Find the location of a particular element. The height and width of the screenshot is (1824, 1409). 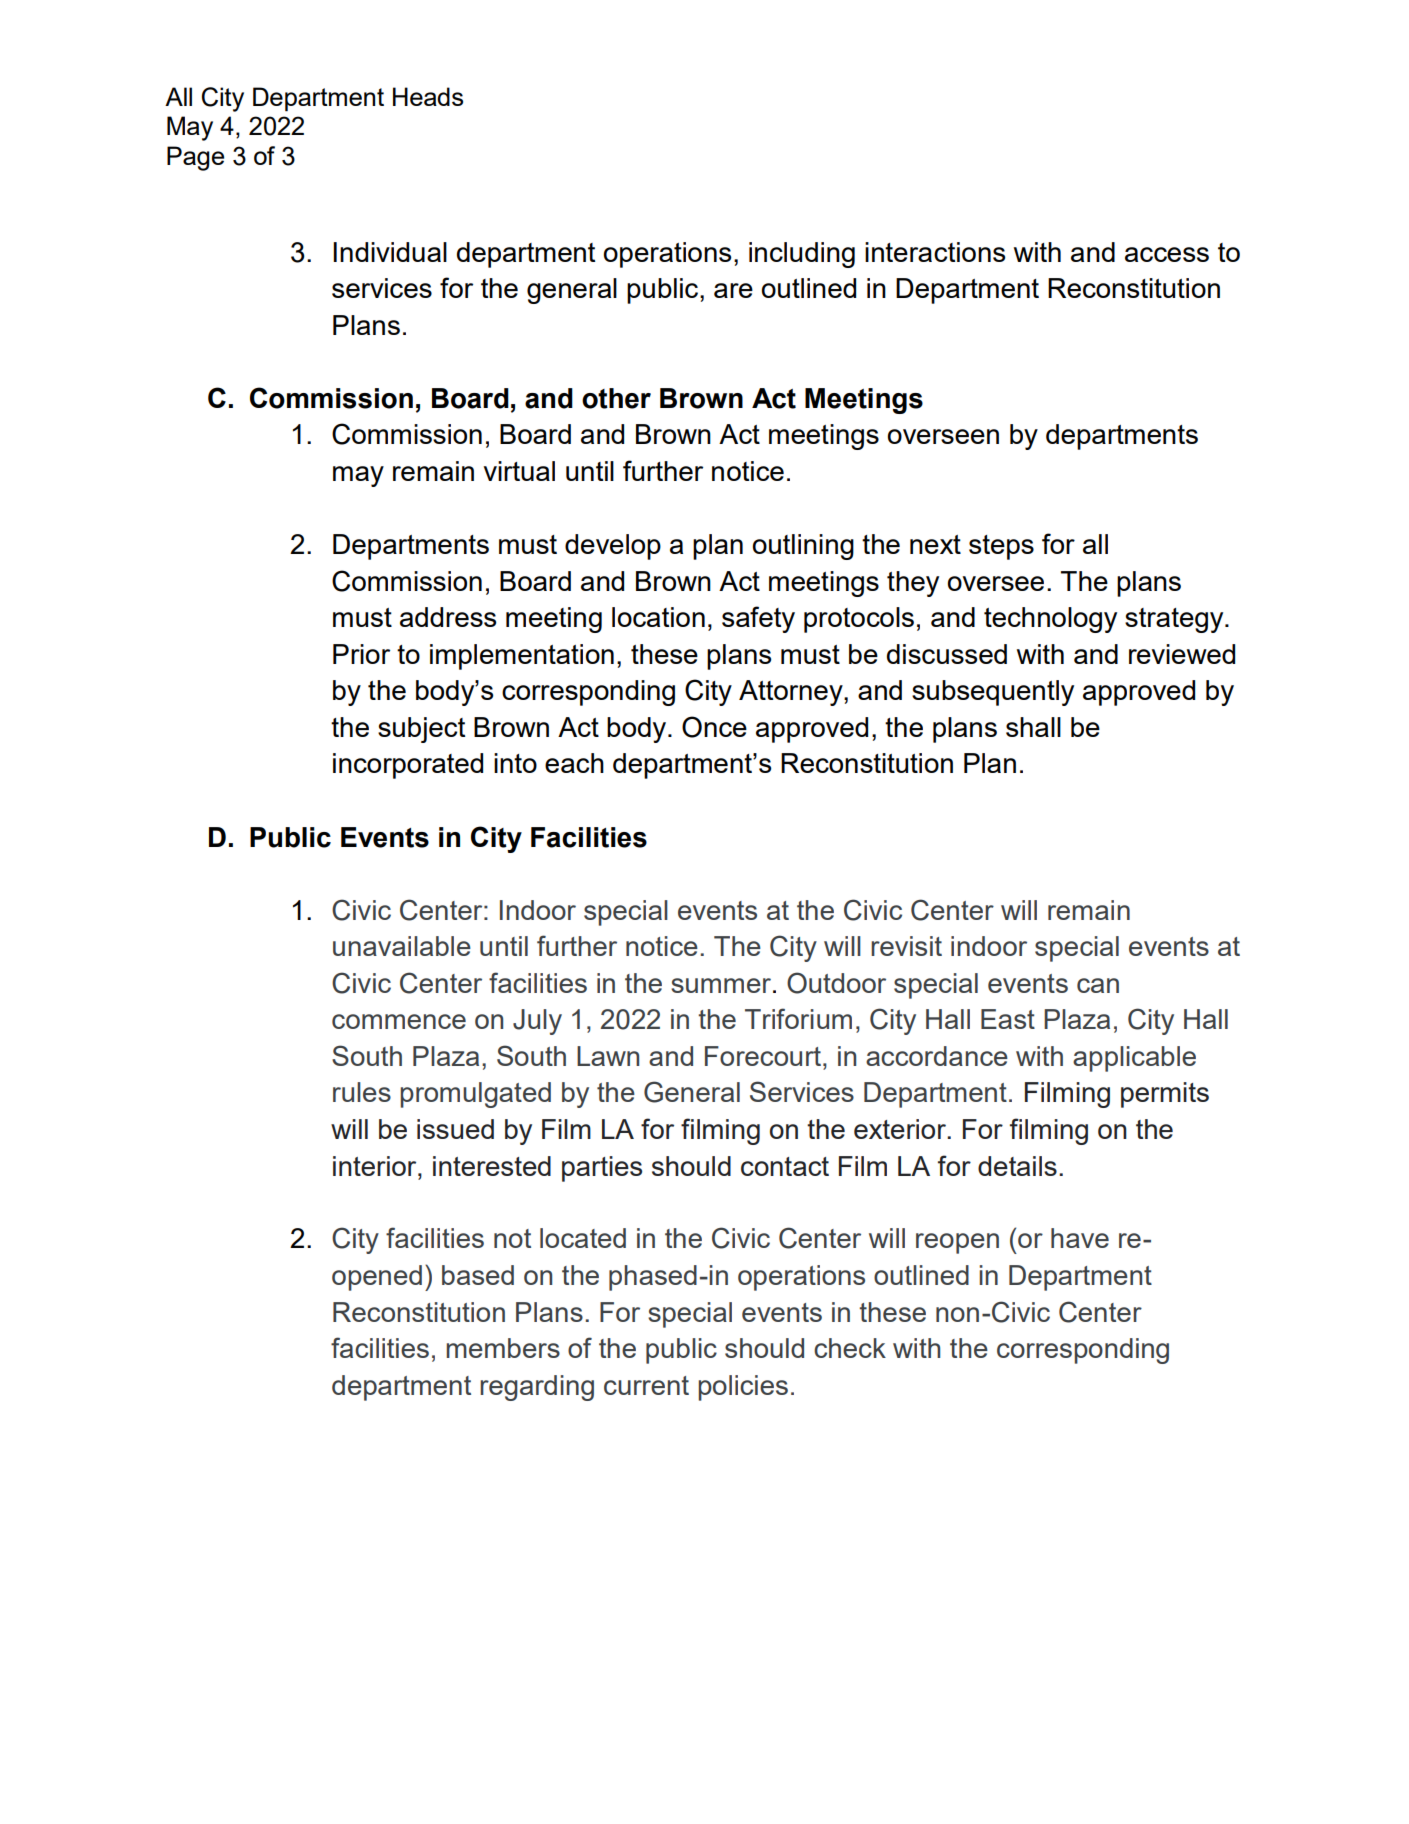

including is located at coordinates (802, 255).
